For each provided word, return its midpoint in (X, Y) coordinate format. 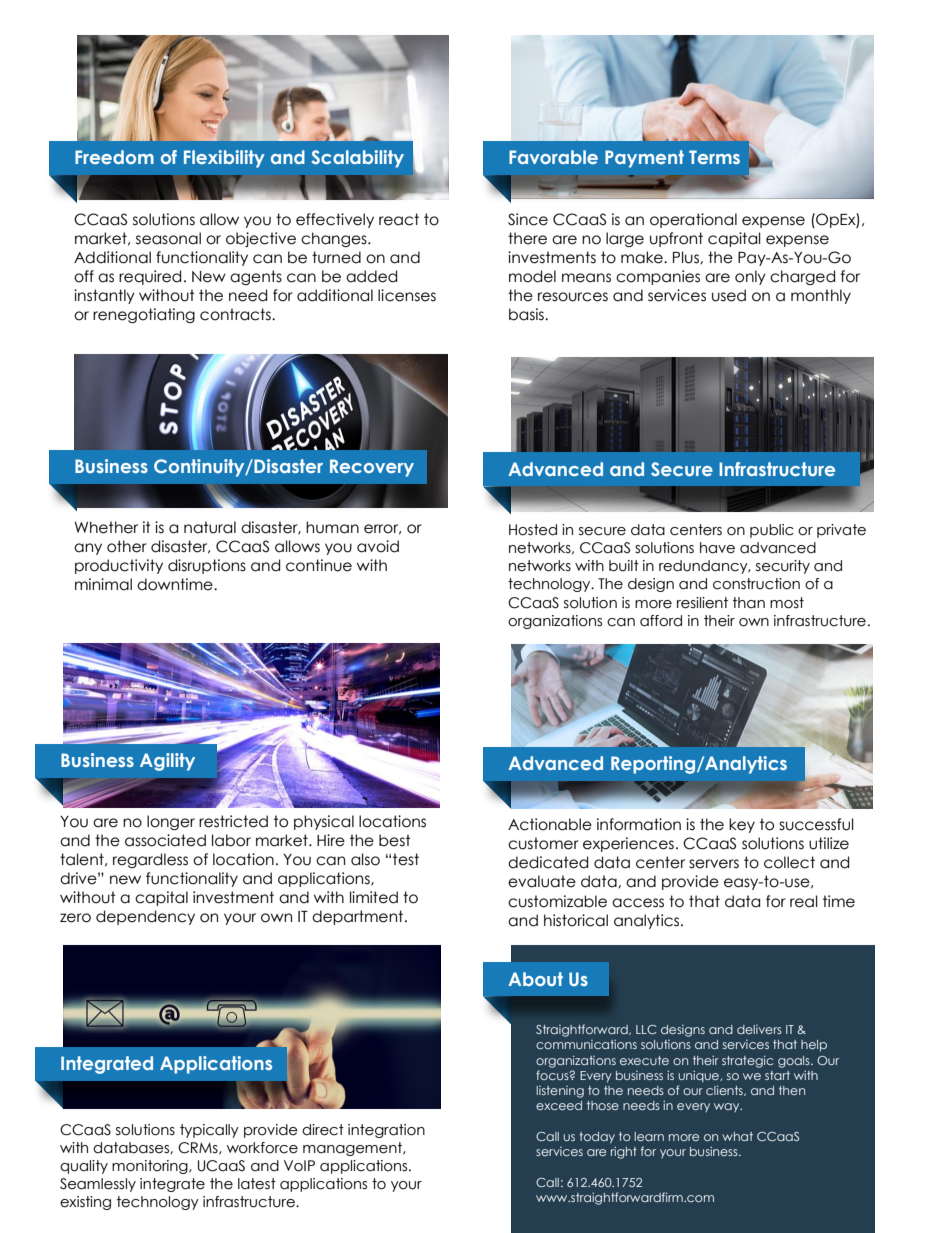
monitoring (151, 1167)
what (737, 1136)
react (399, 219)
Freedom (114, 157)
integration (386, 1131)
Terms (714, 157)
